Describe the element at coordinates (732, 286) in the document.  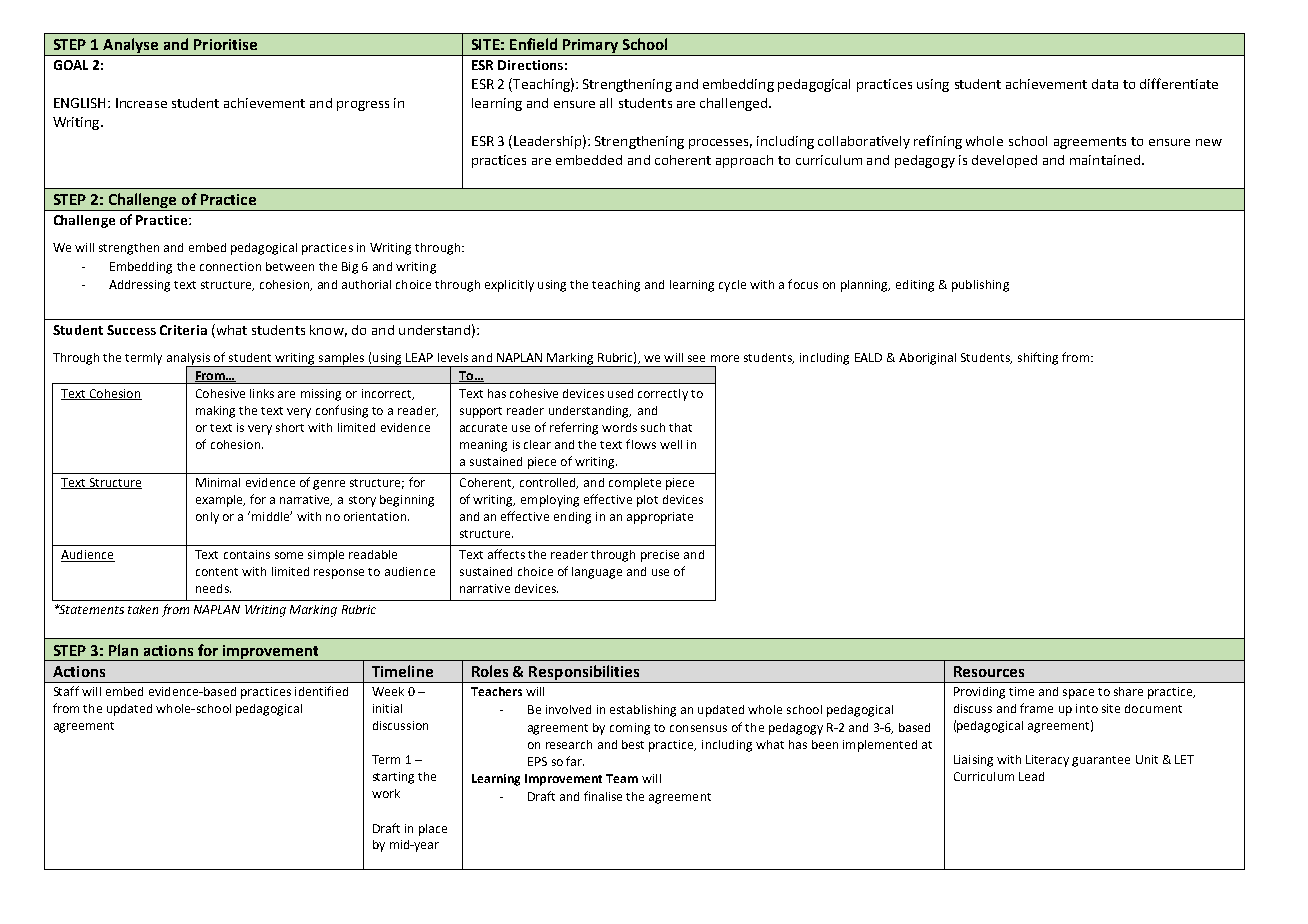
I see `cycle` at that location.
